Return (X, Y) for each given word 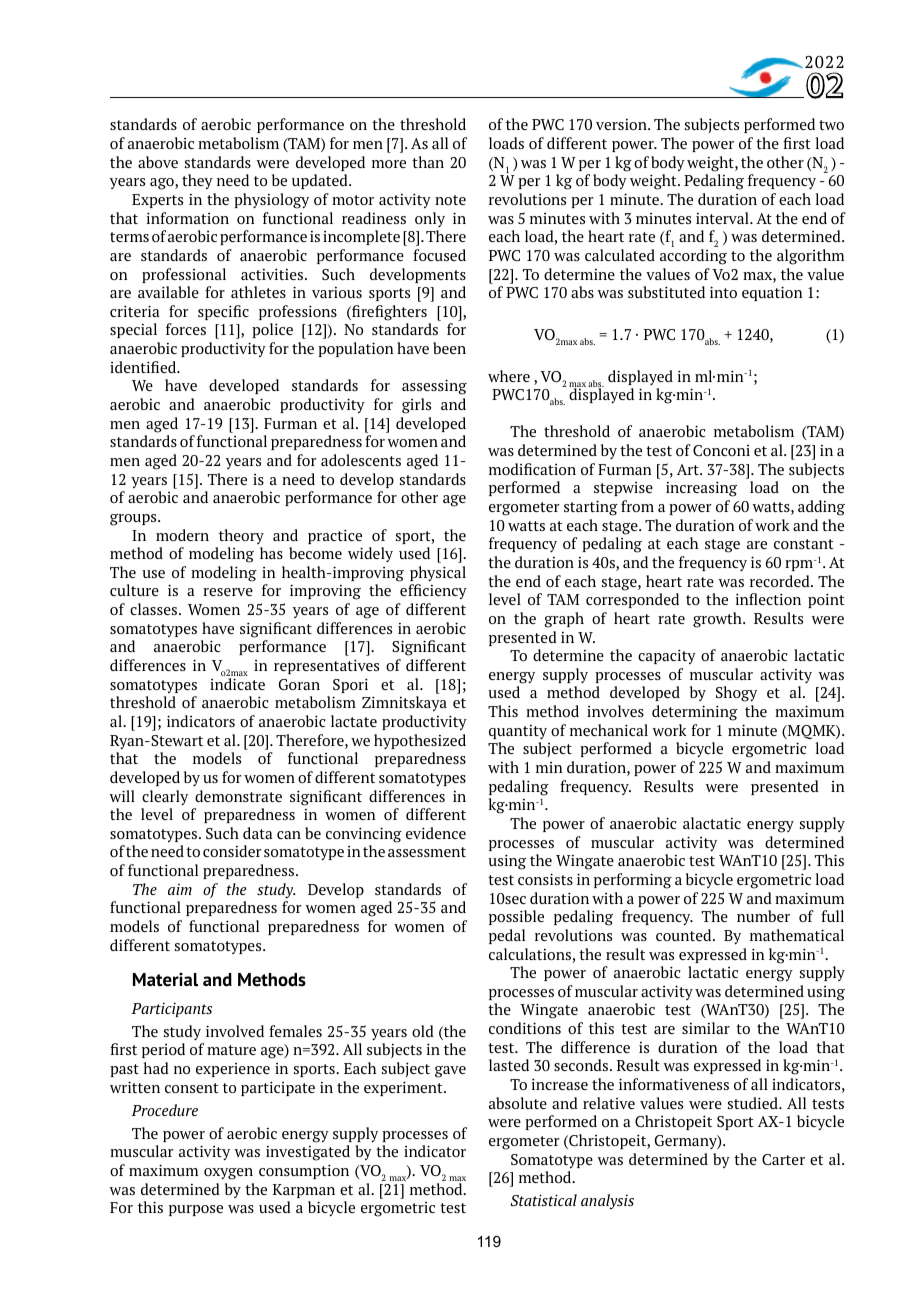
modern (182, 535)
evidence (436, 833)
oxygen (228, 1174)
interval (723, 218)
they (197, 181)
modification (532, 469)
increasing (701, 489)
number (763, 916)
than (428, 162)
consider (232, 851)
